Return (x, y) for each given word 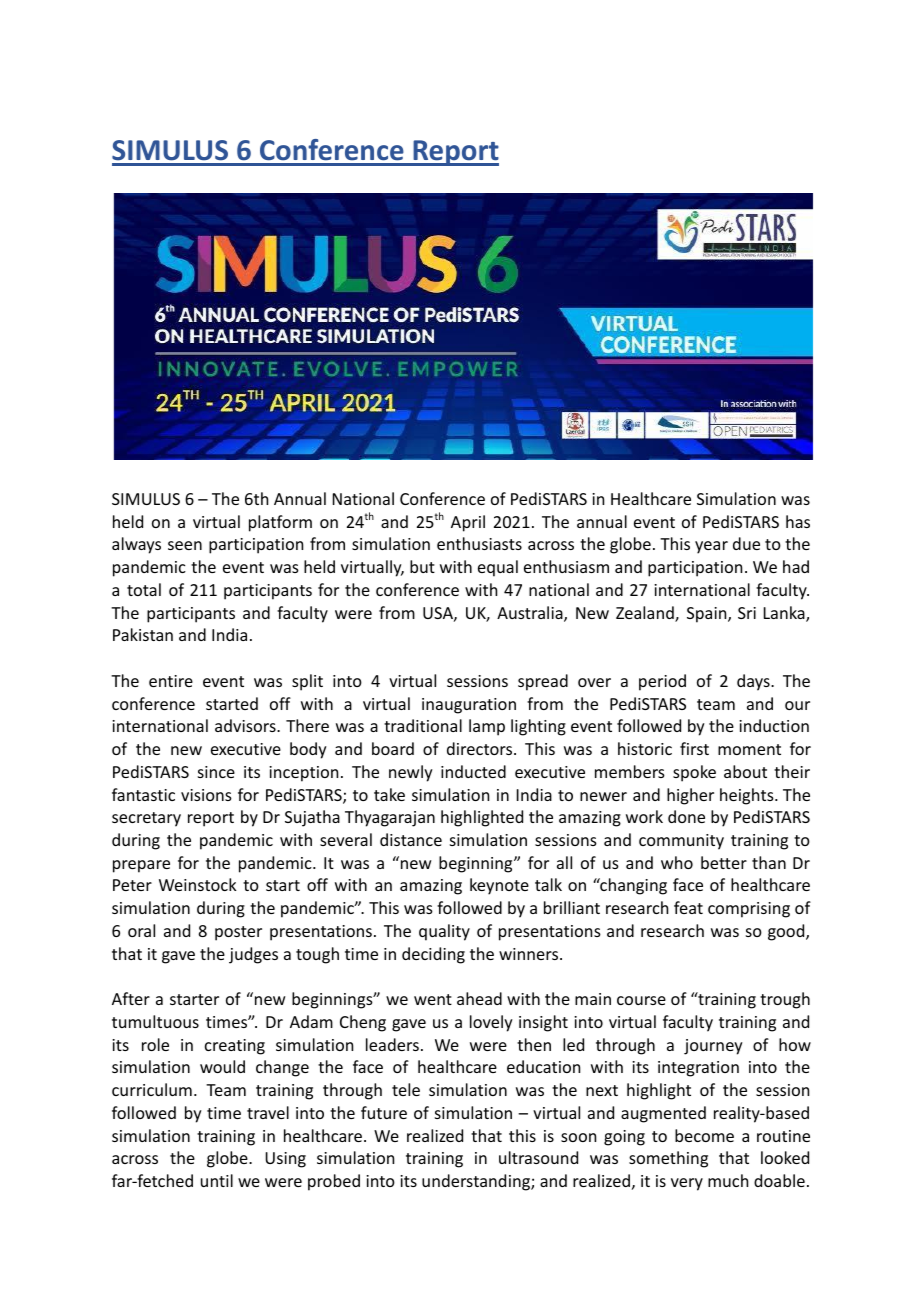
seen (185, 545)
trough (785, 1000)
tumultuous (155, 1021)
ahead (479, 998)
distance (411, 839)
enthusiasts (479, 543)
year (711, 547)
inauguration (469, 706)
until (217, 1180)
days (754, 682)
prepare (141, 866)
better (724, 862)
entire (171, 681)
